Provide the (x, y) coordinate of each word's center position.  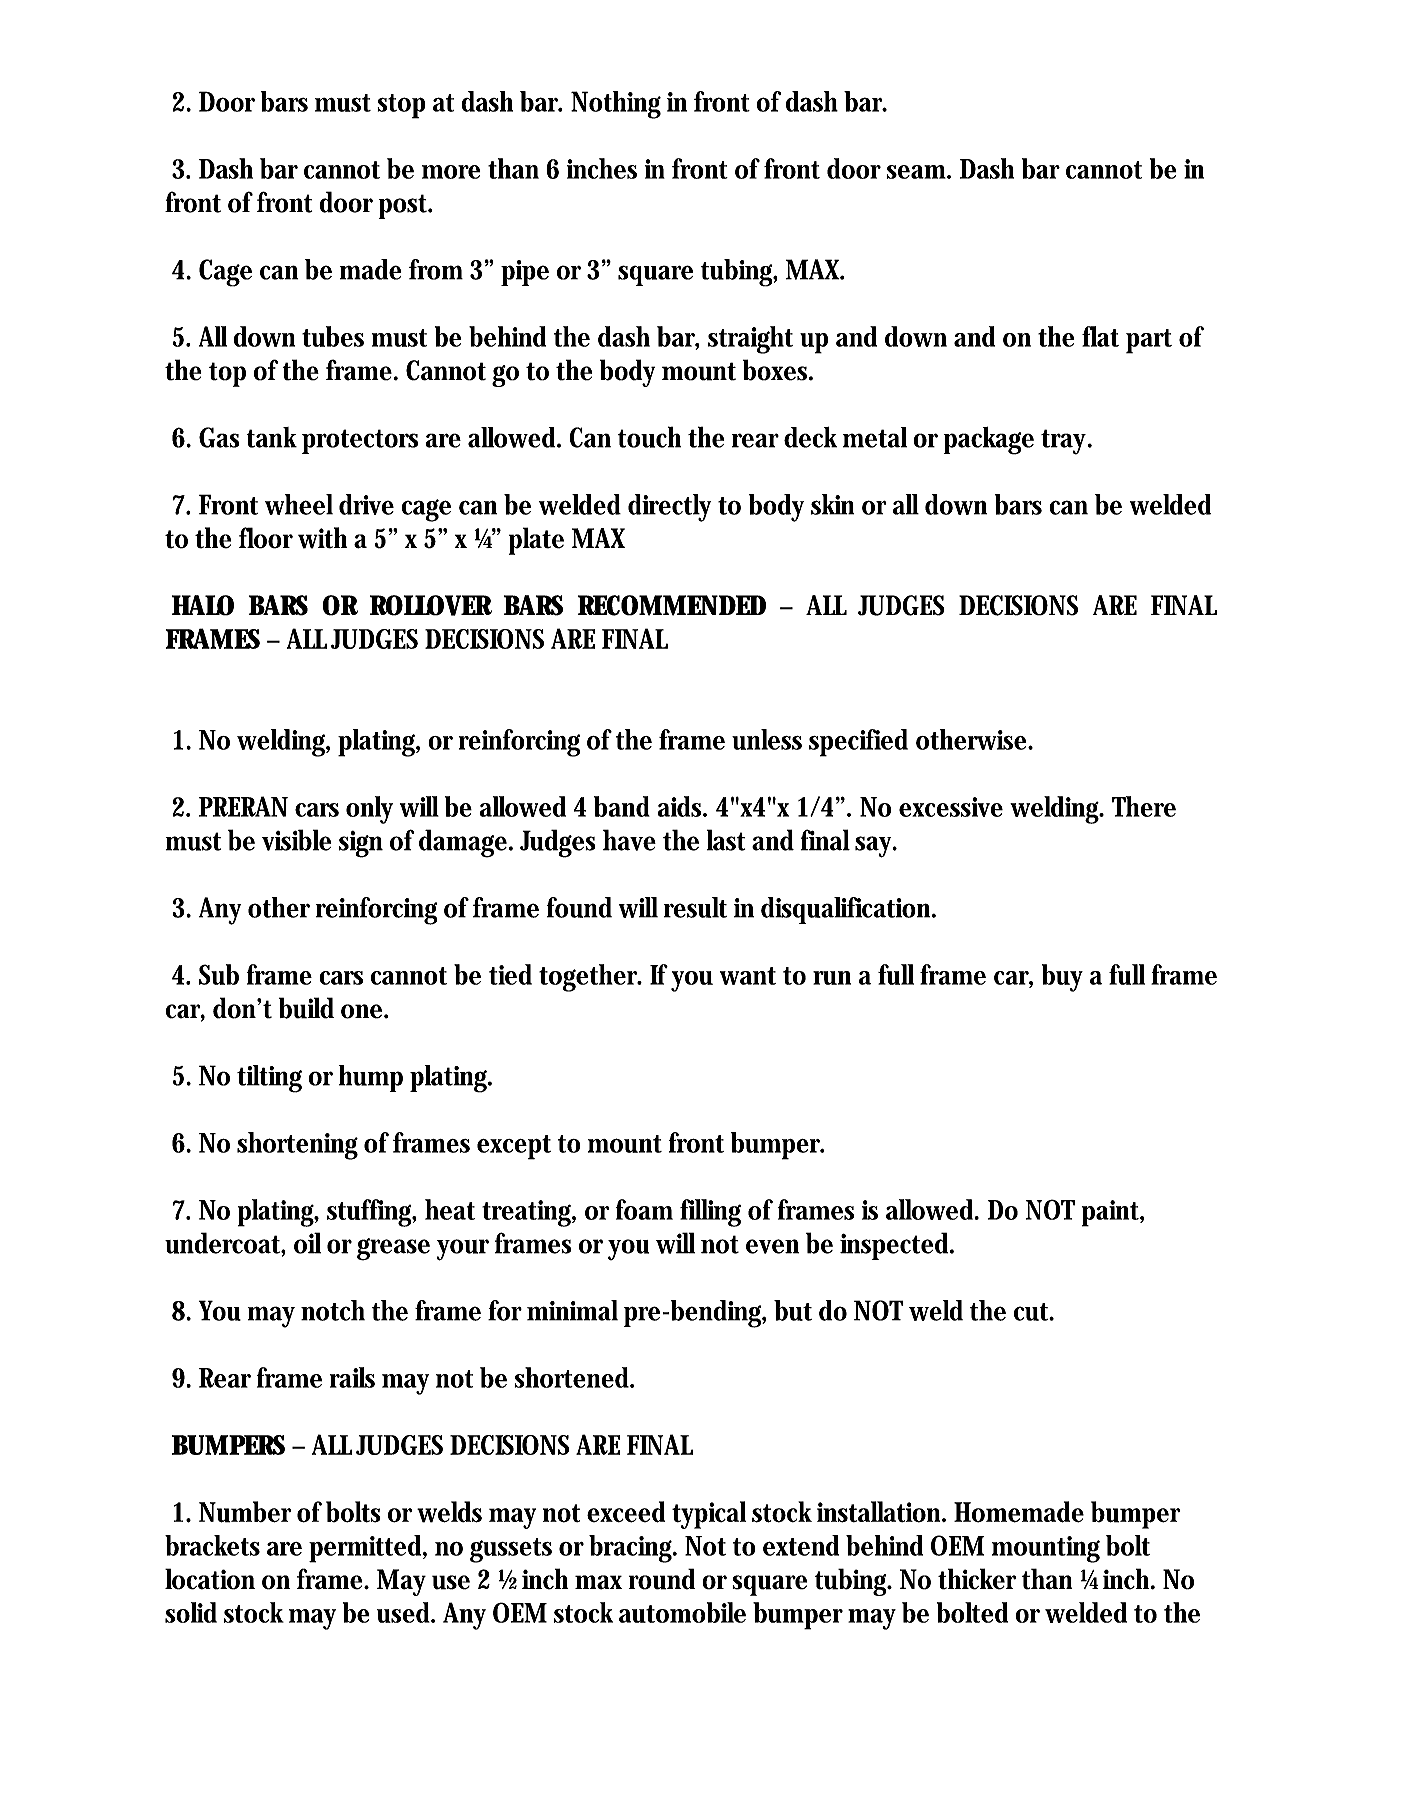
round (661, 1579)
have (629, 840)
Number (245, 1512)
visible (296, 840)
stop (401, 106)
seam (918, 172)
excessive (951, 807)
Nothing (616, 105)
